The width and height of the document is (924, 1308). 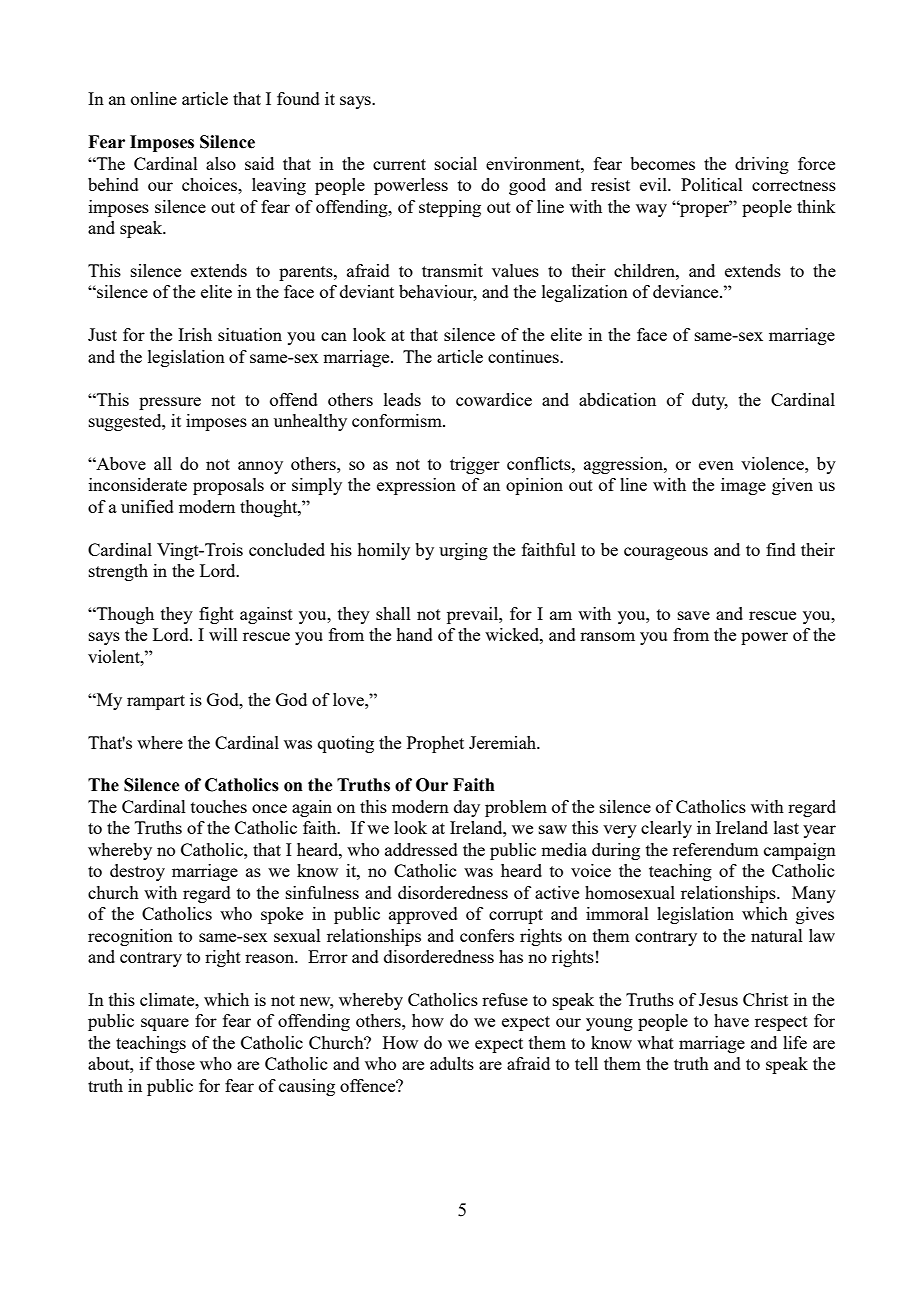 I want to click on deviance, so click(x=687, y=291).
